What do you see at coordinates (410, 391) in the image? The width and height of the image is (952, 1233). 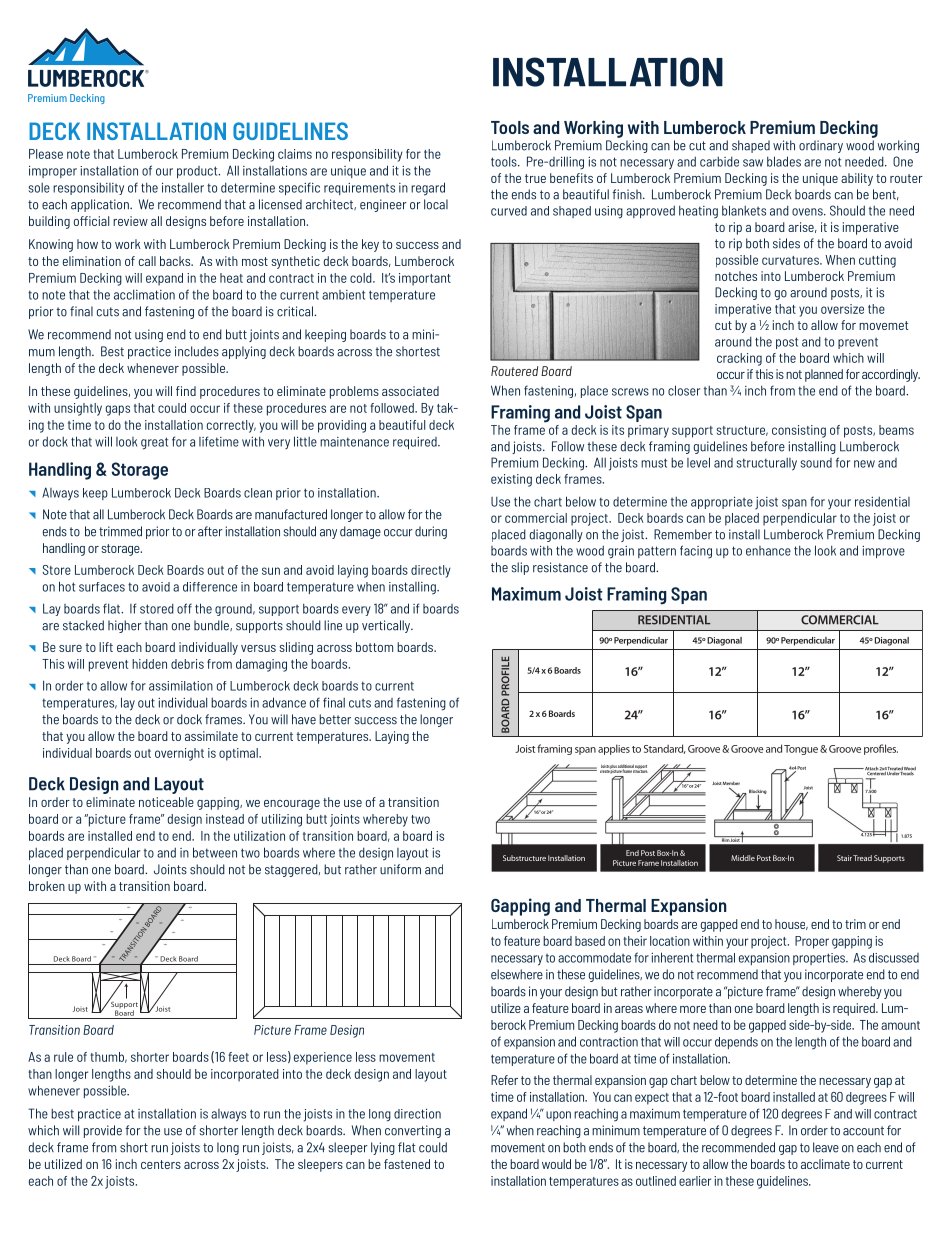 I see `associated` at bounding box center [410, 391].
